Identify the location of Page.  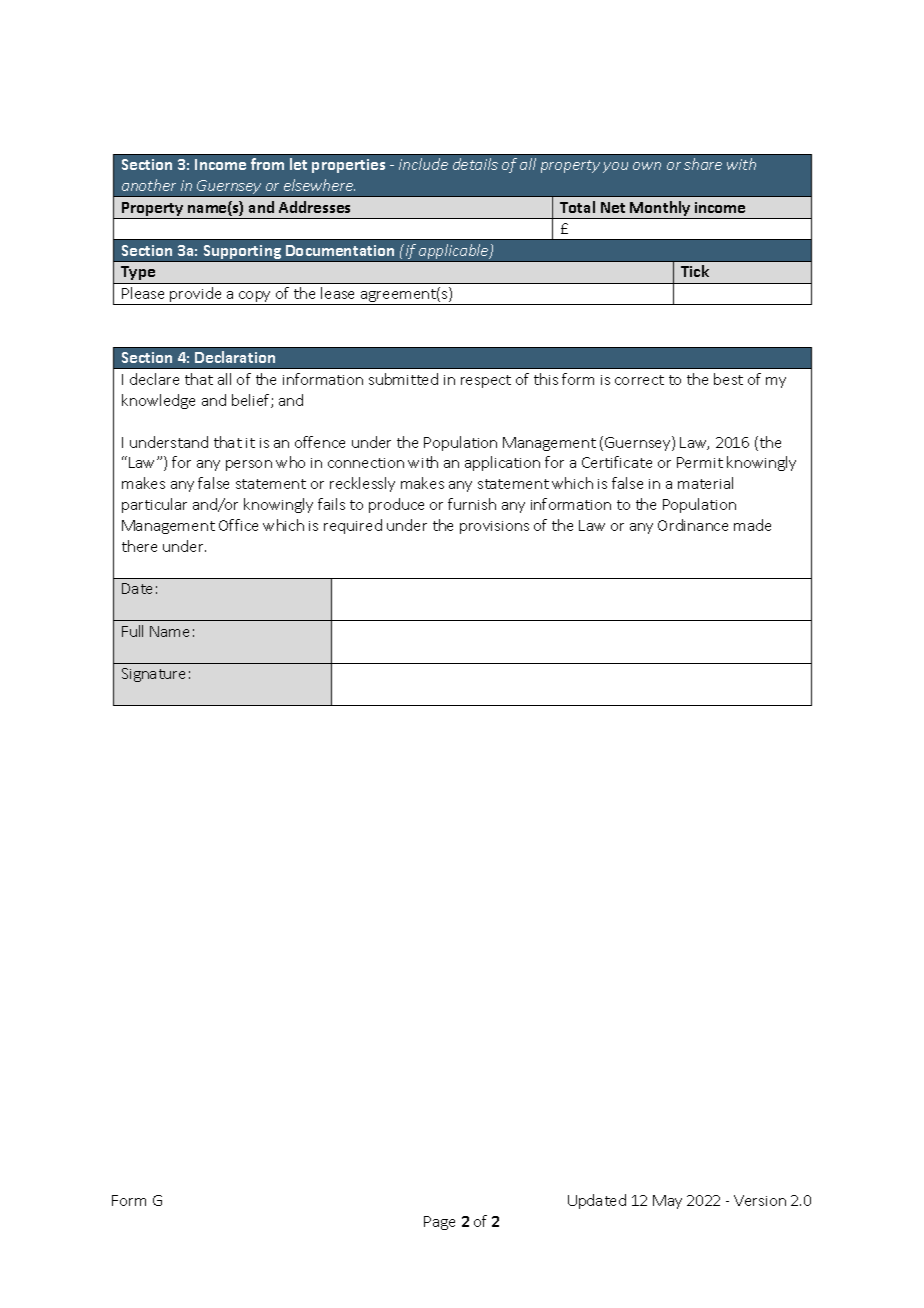
(439, 1223).
